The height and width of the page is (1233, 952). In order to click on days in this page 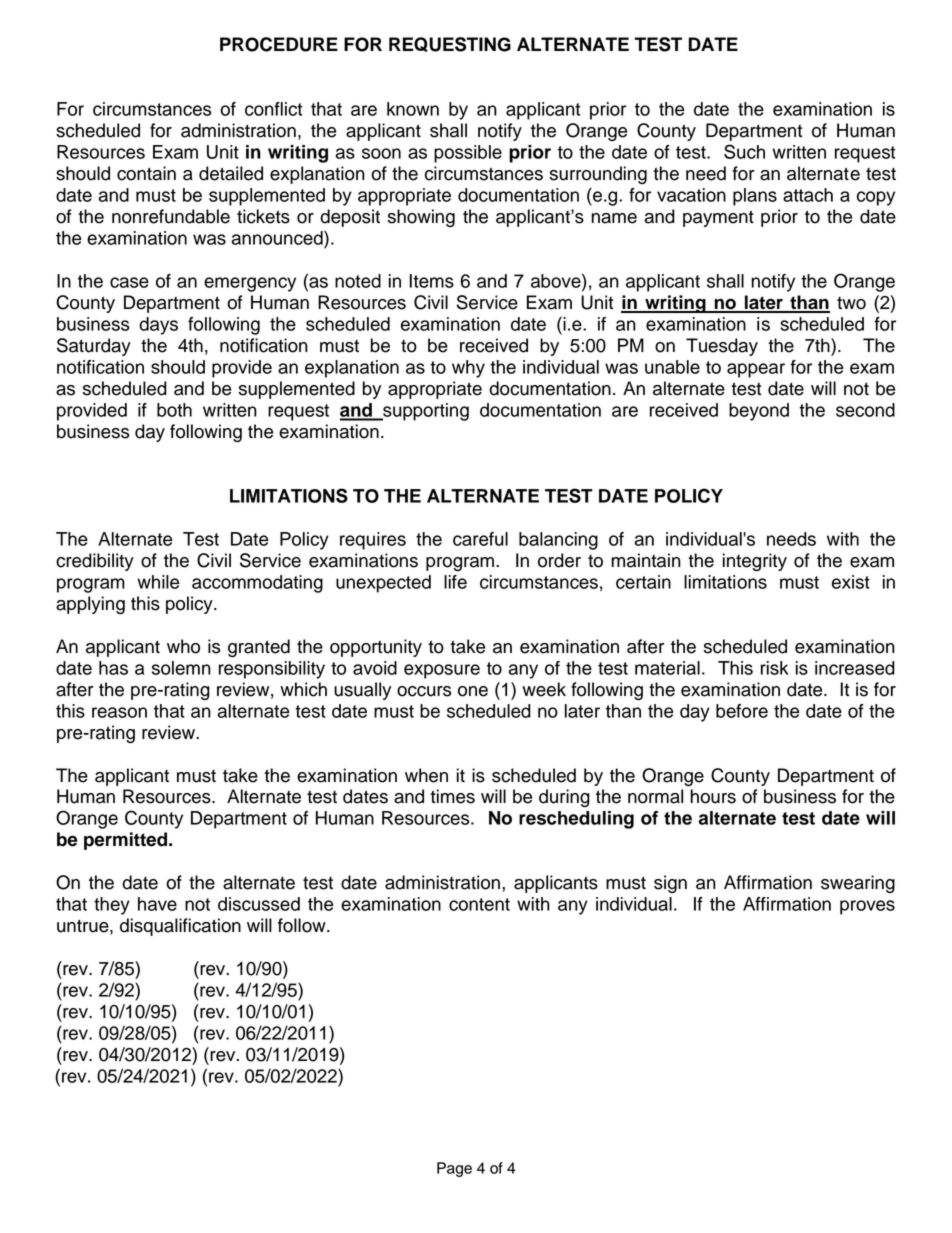, I will do `click(158, 326)`.
